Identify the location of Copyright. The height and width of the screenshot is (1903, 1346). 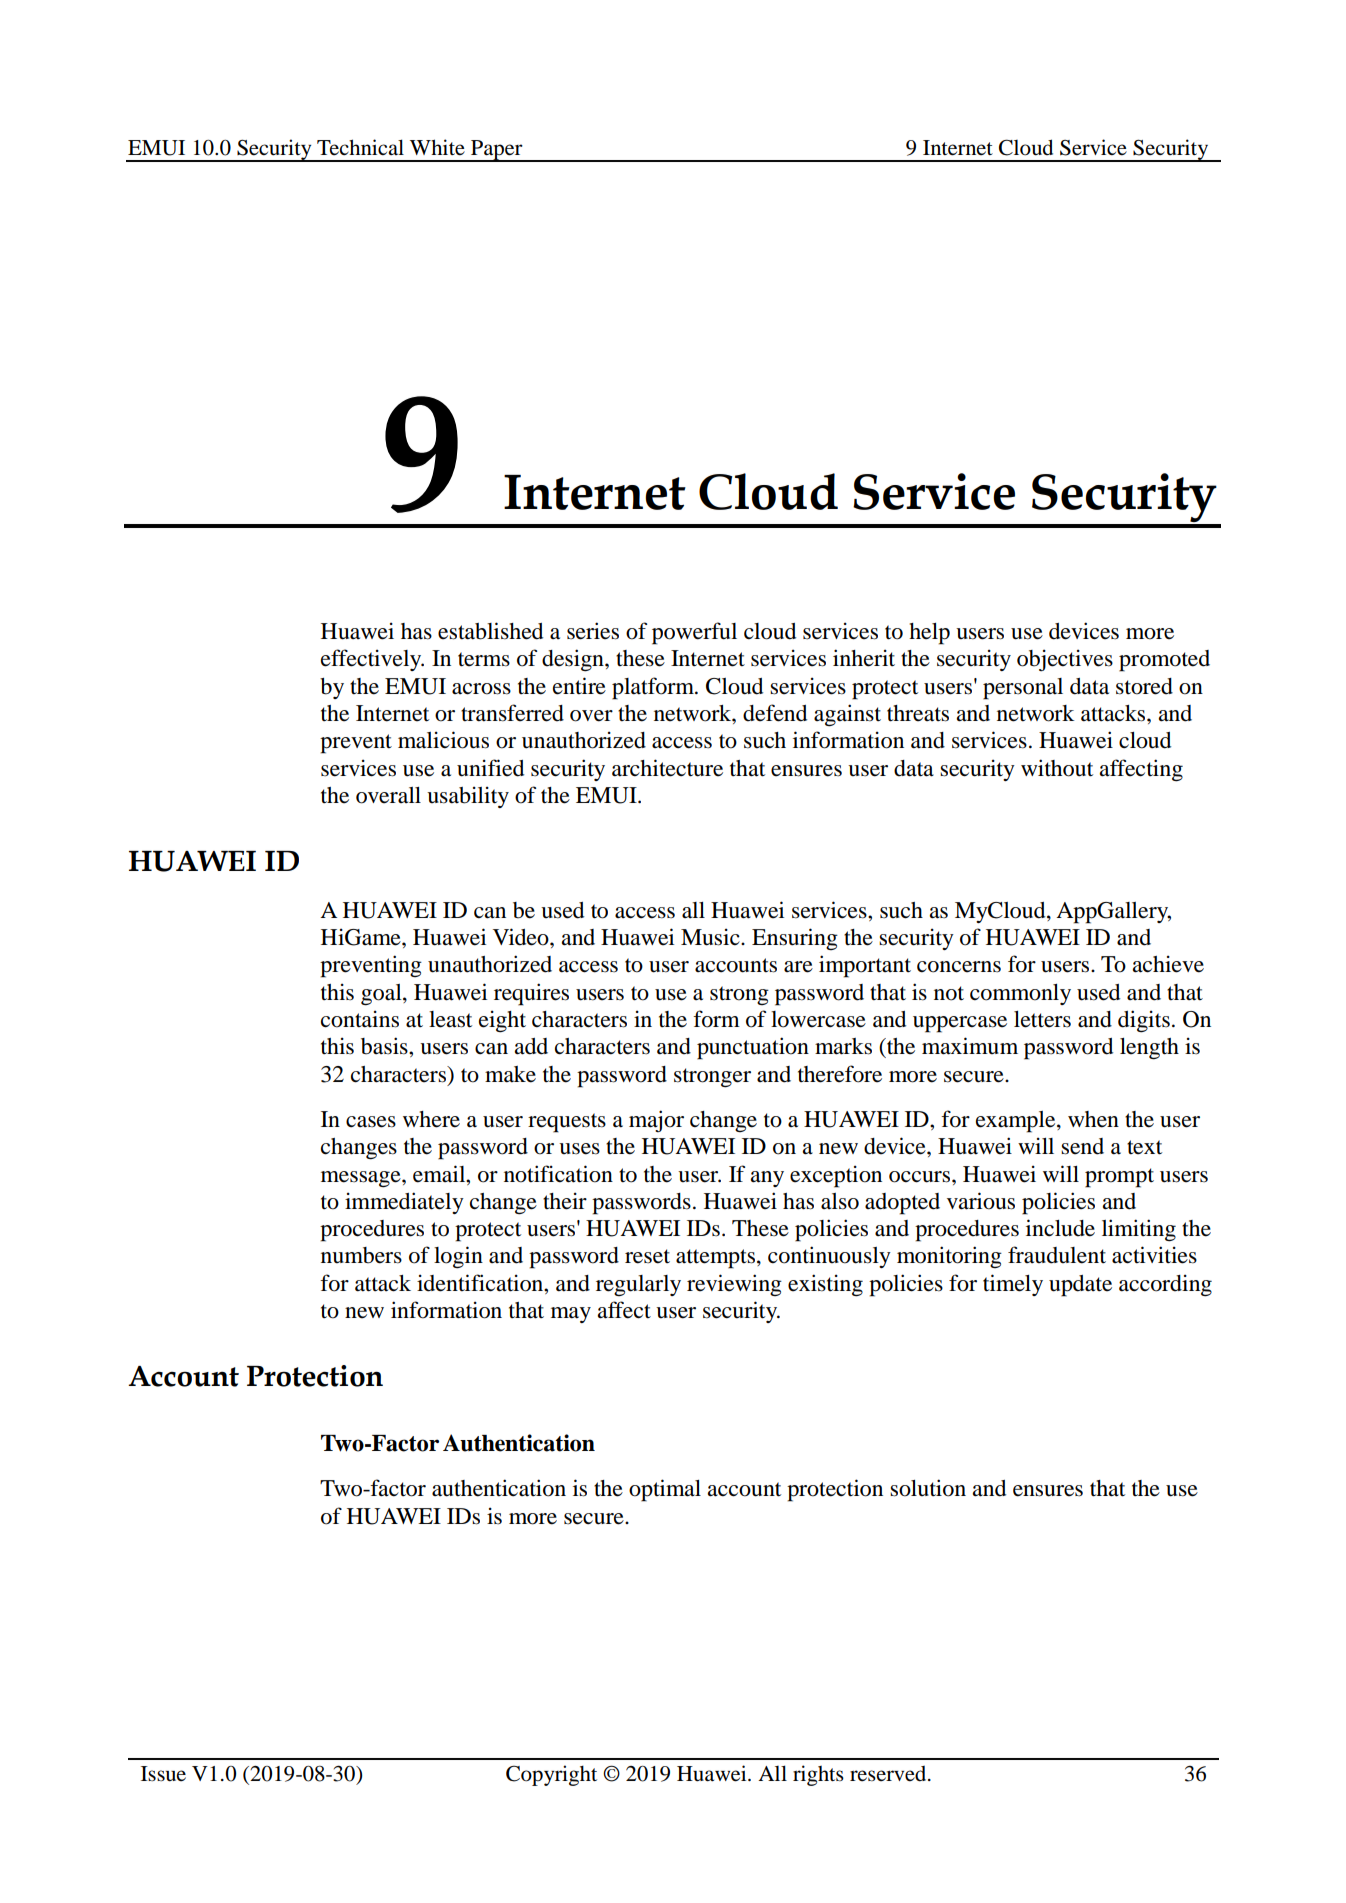
(551, 1775).
